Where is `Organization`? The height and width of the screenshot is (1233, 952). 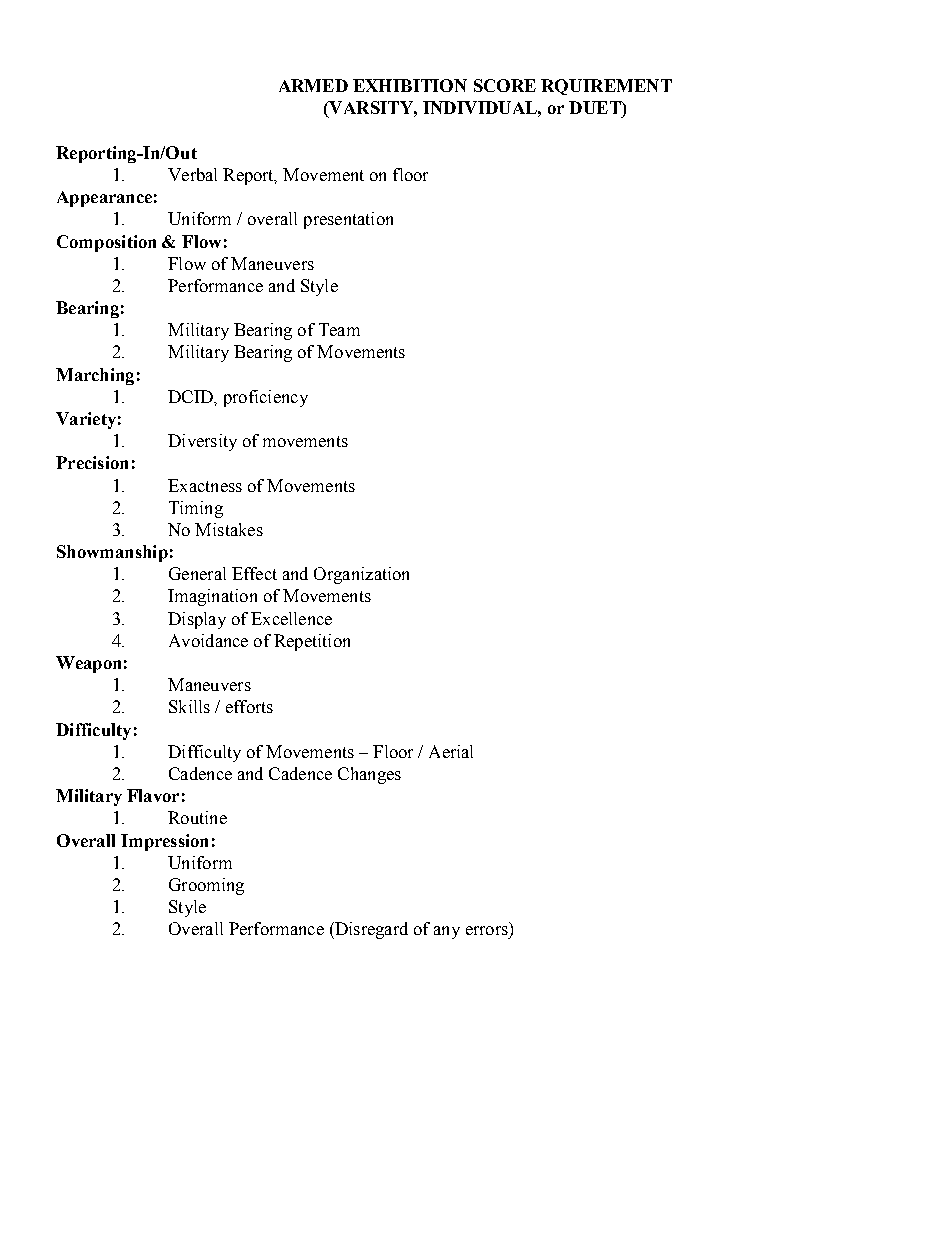
Organization is located at coordinates (361, 575).
